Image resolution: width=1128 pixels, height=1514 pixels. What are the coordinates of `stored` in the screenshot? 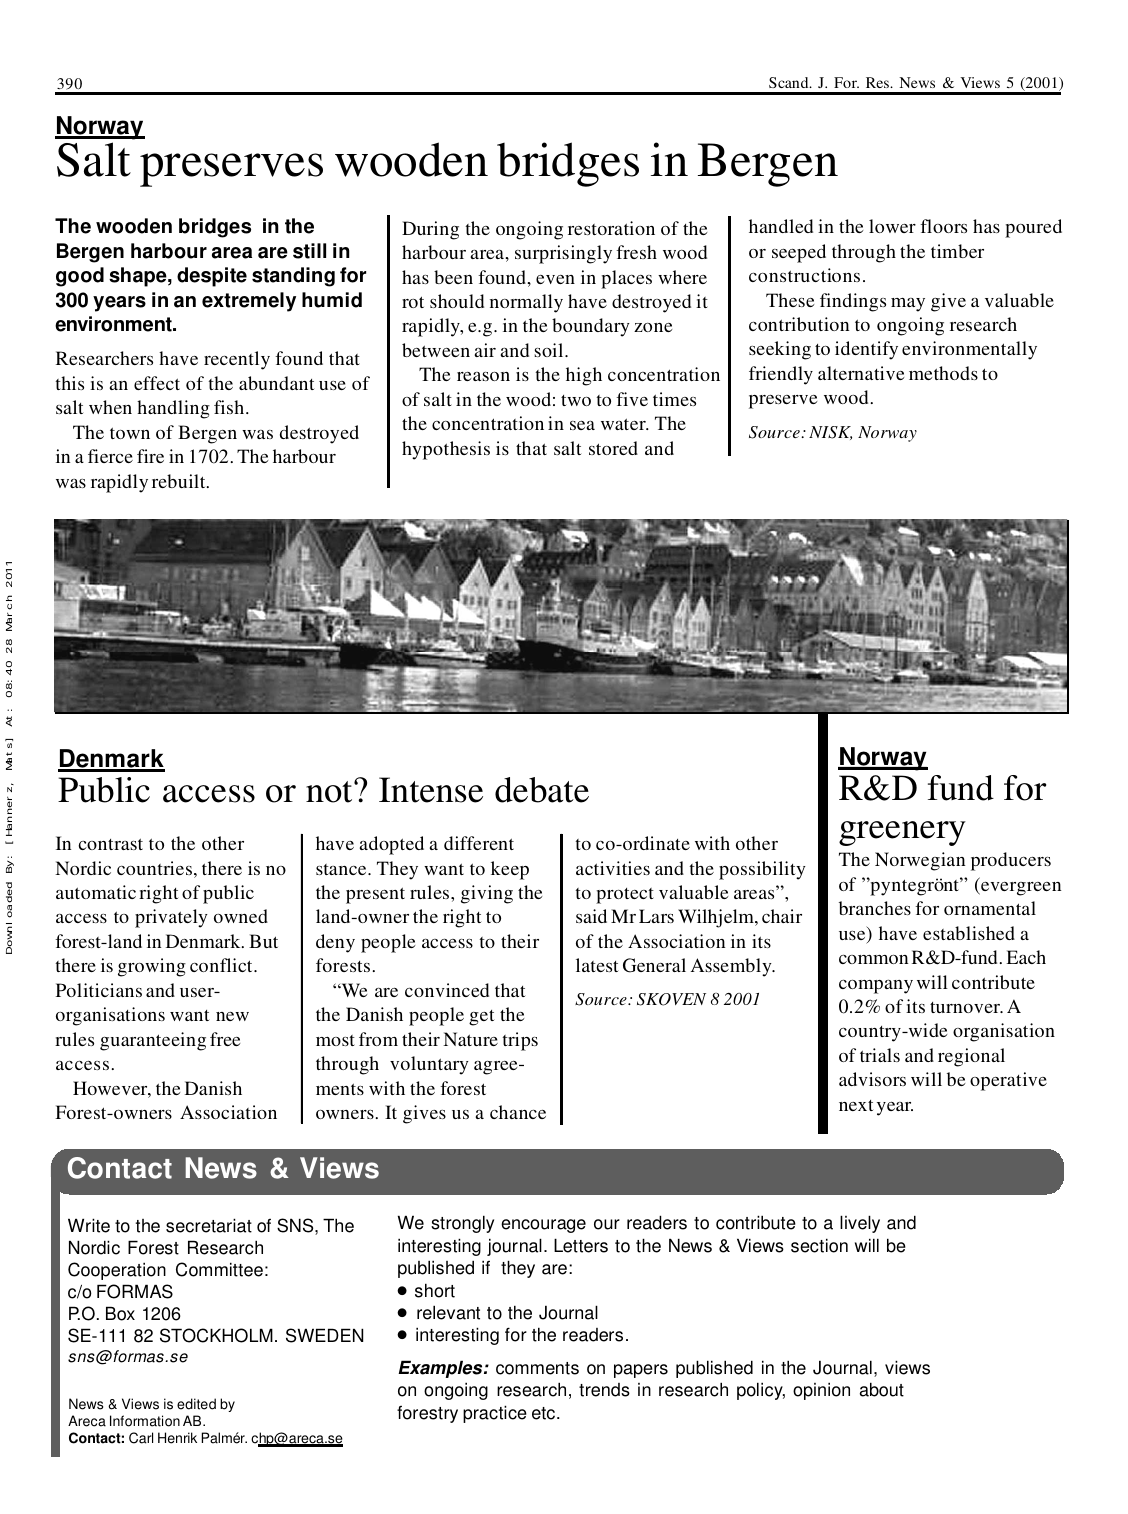 It's located at (613, 448).
